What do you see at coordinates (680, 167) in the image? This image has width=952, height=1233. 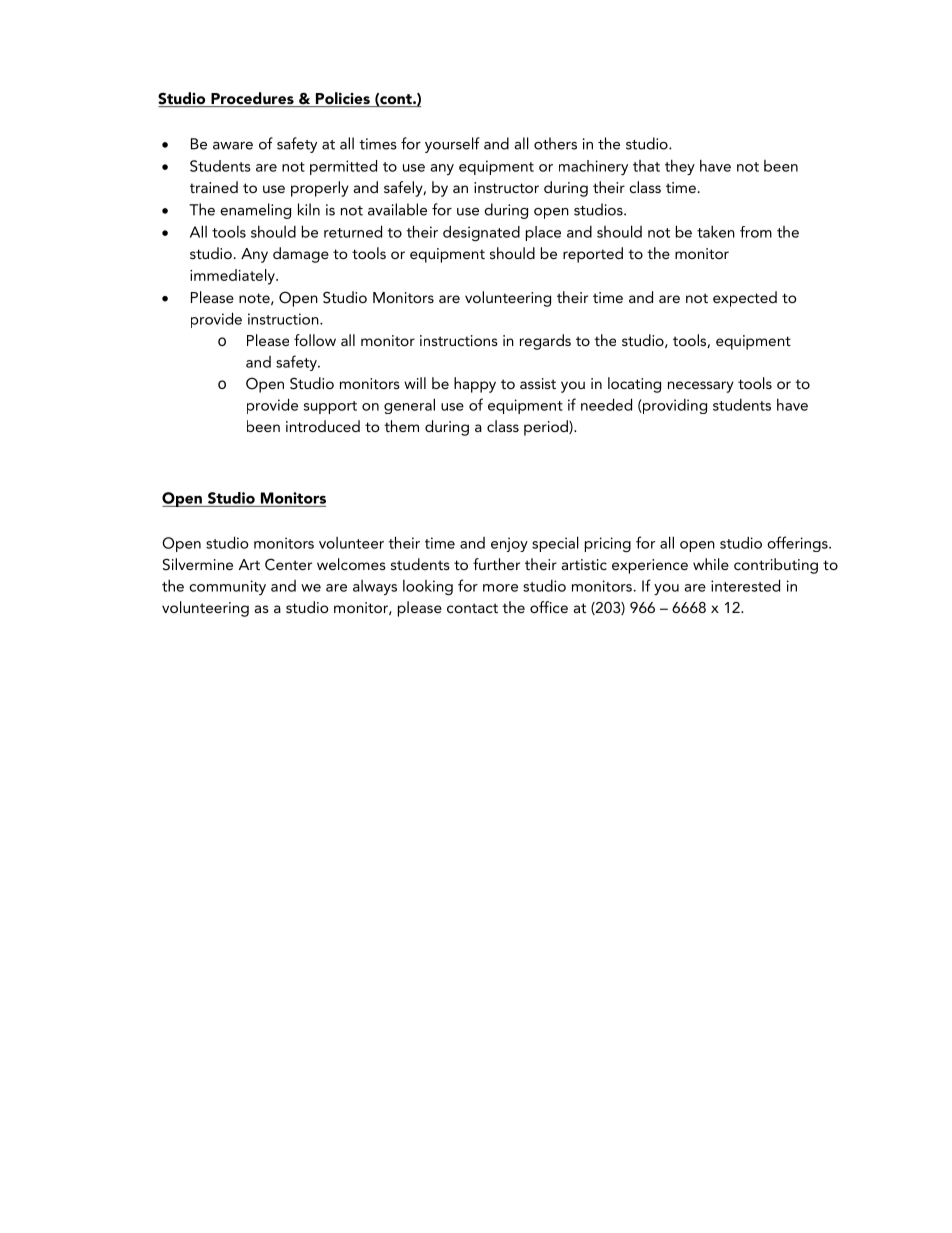 I see `they` at bounding box center [680, 167].
